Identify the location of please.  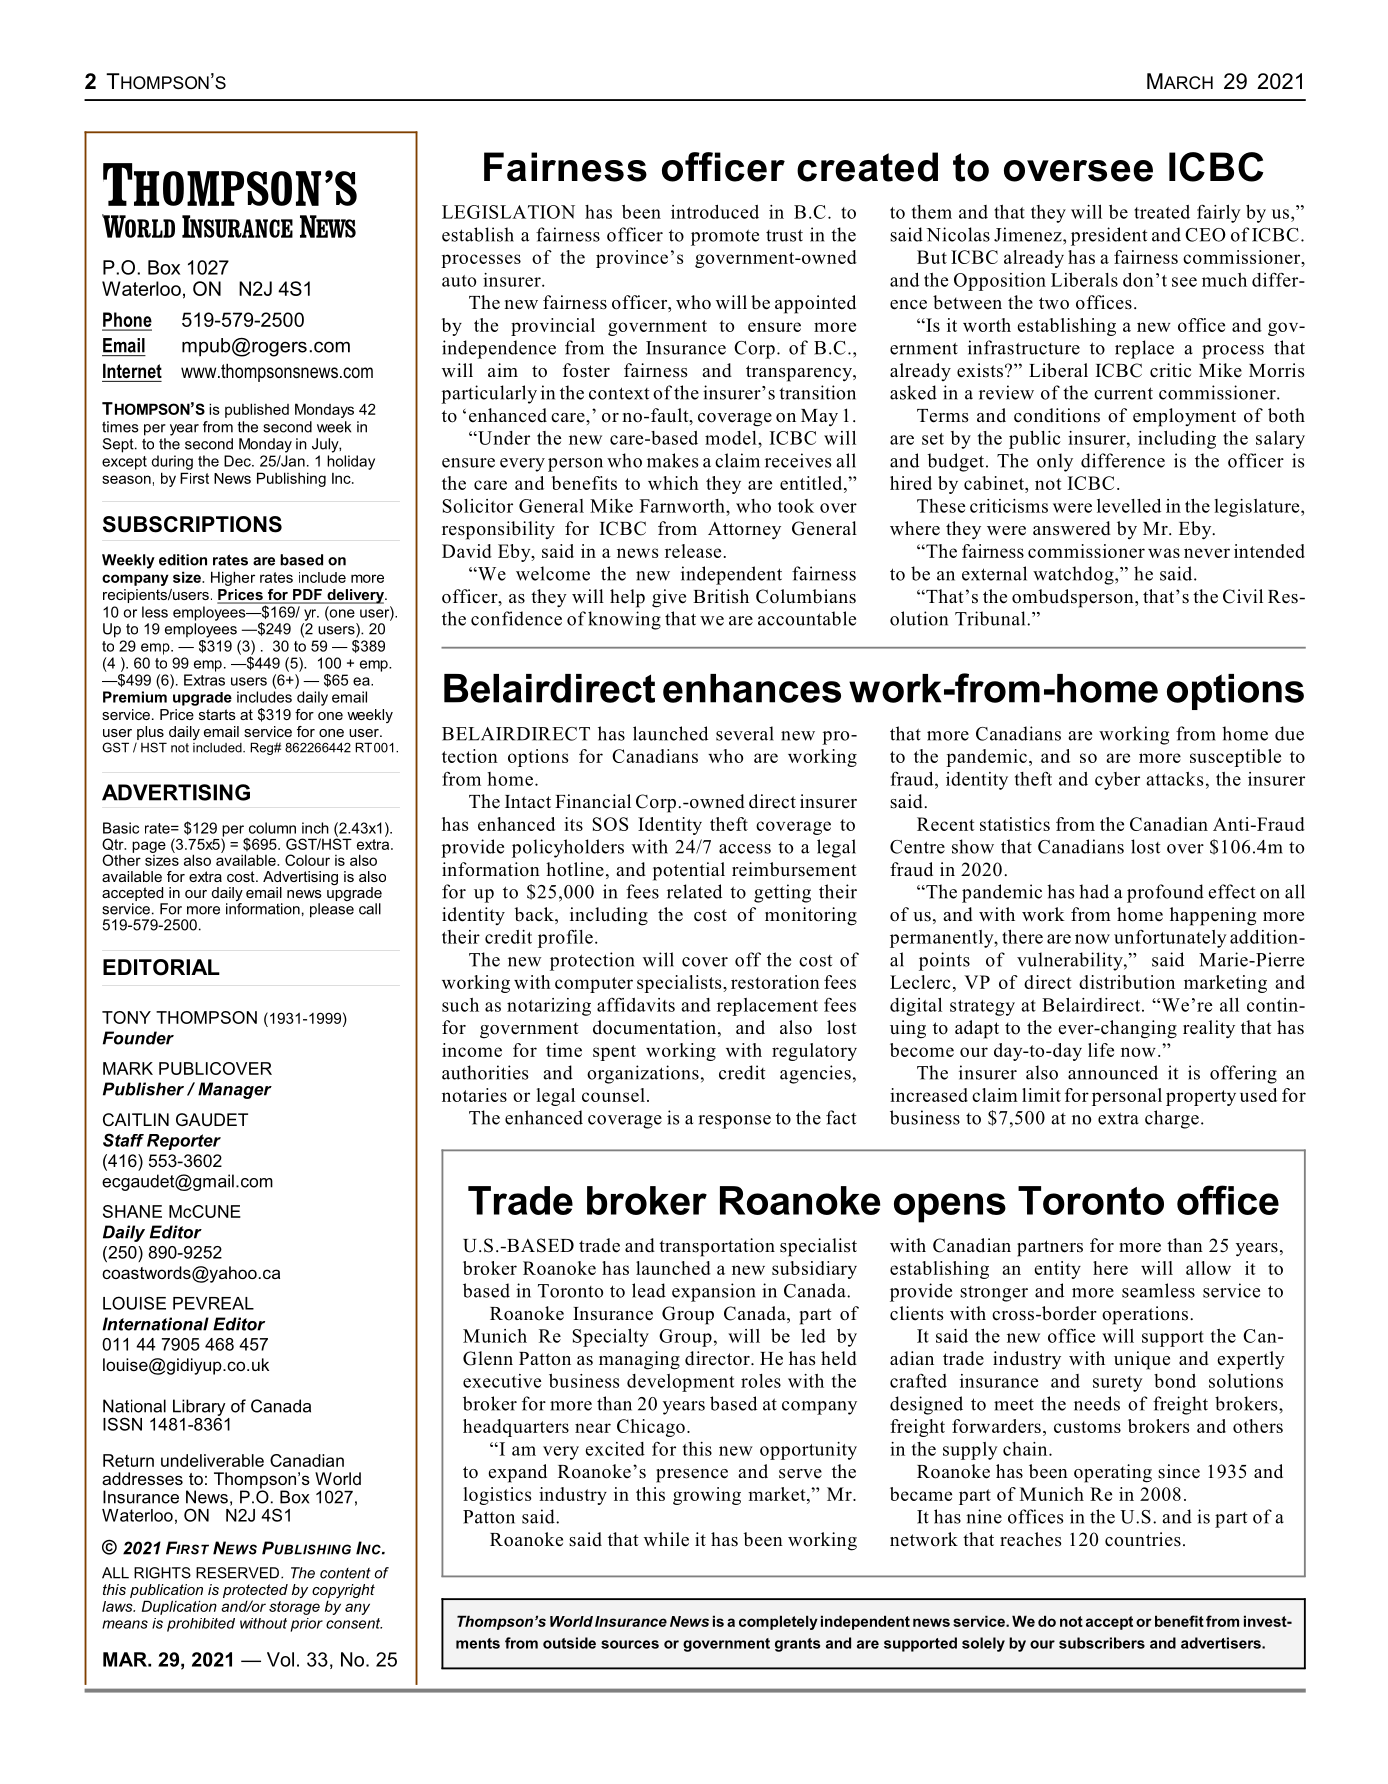
(332, 910).
